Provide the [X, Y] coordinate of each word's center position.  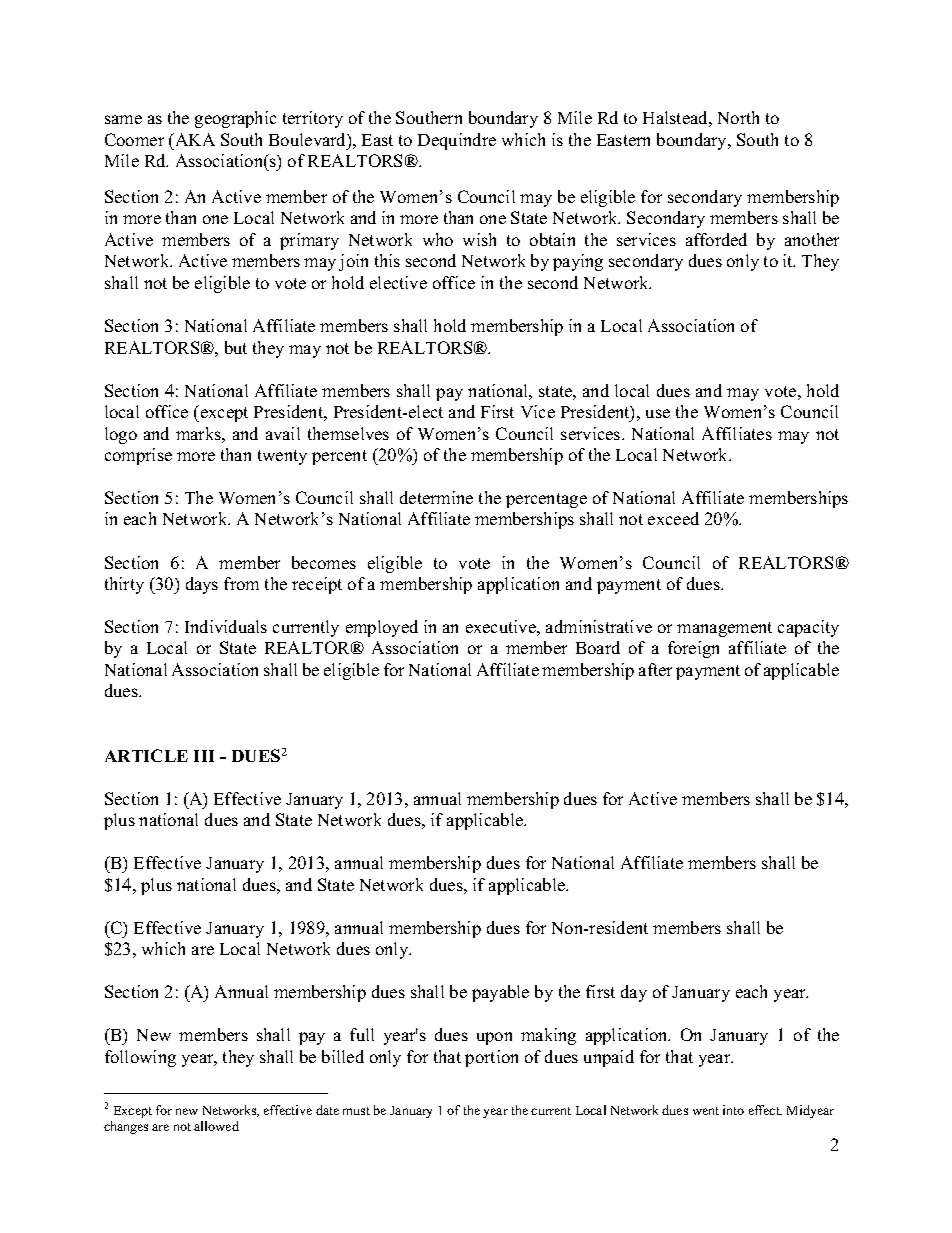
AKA [194, 139]
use [658, 413]
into [733, 1110]
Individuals [226, 626]
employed [382, 628]
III [204, 756]
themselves [348, 433]
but [236, 347]
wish [479, 239]
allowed [216, 1126]
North [738, 117]
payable [500, 993]
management [724, 629]
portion [491, 1058]
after [655, 669]
